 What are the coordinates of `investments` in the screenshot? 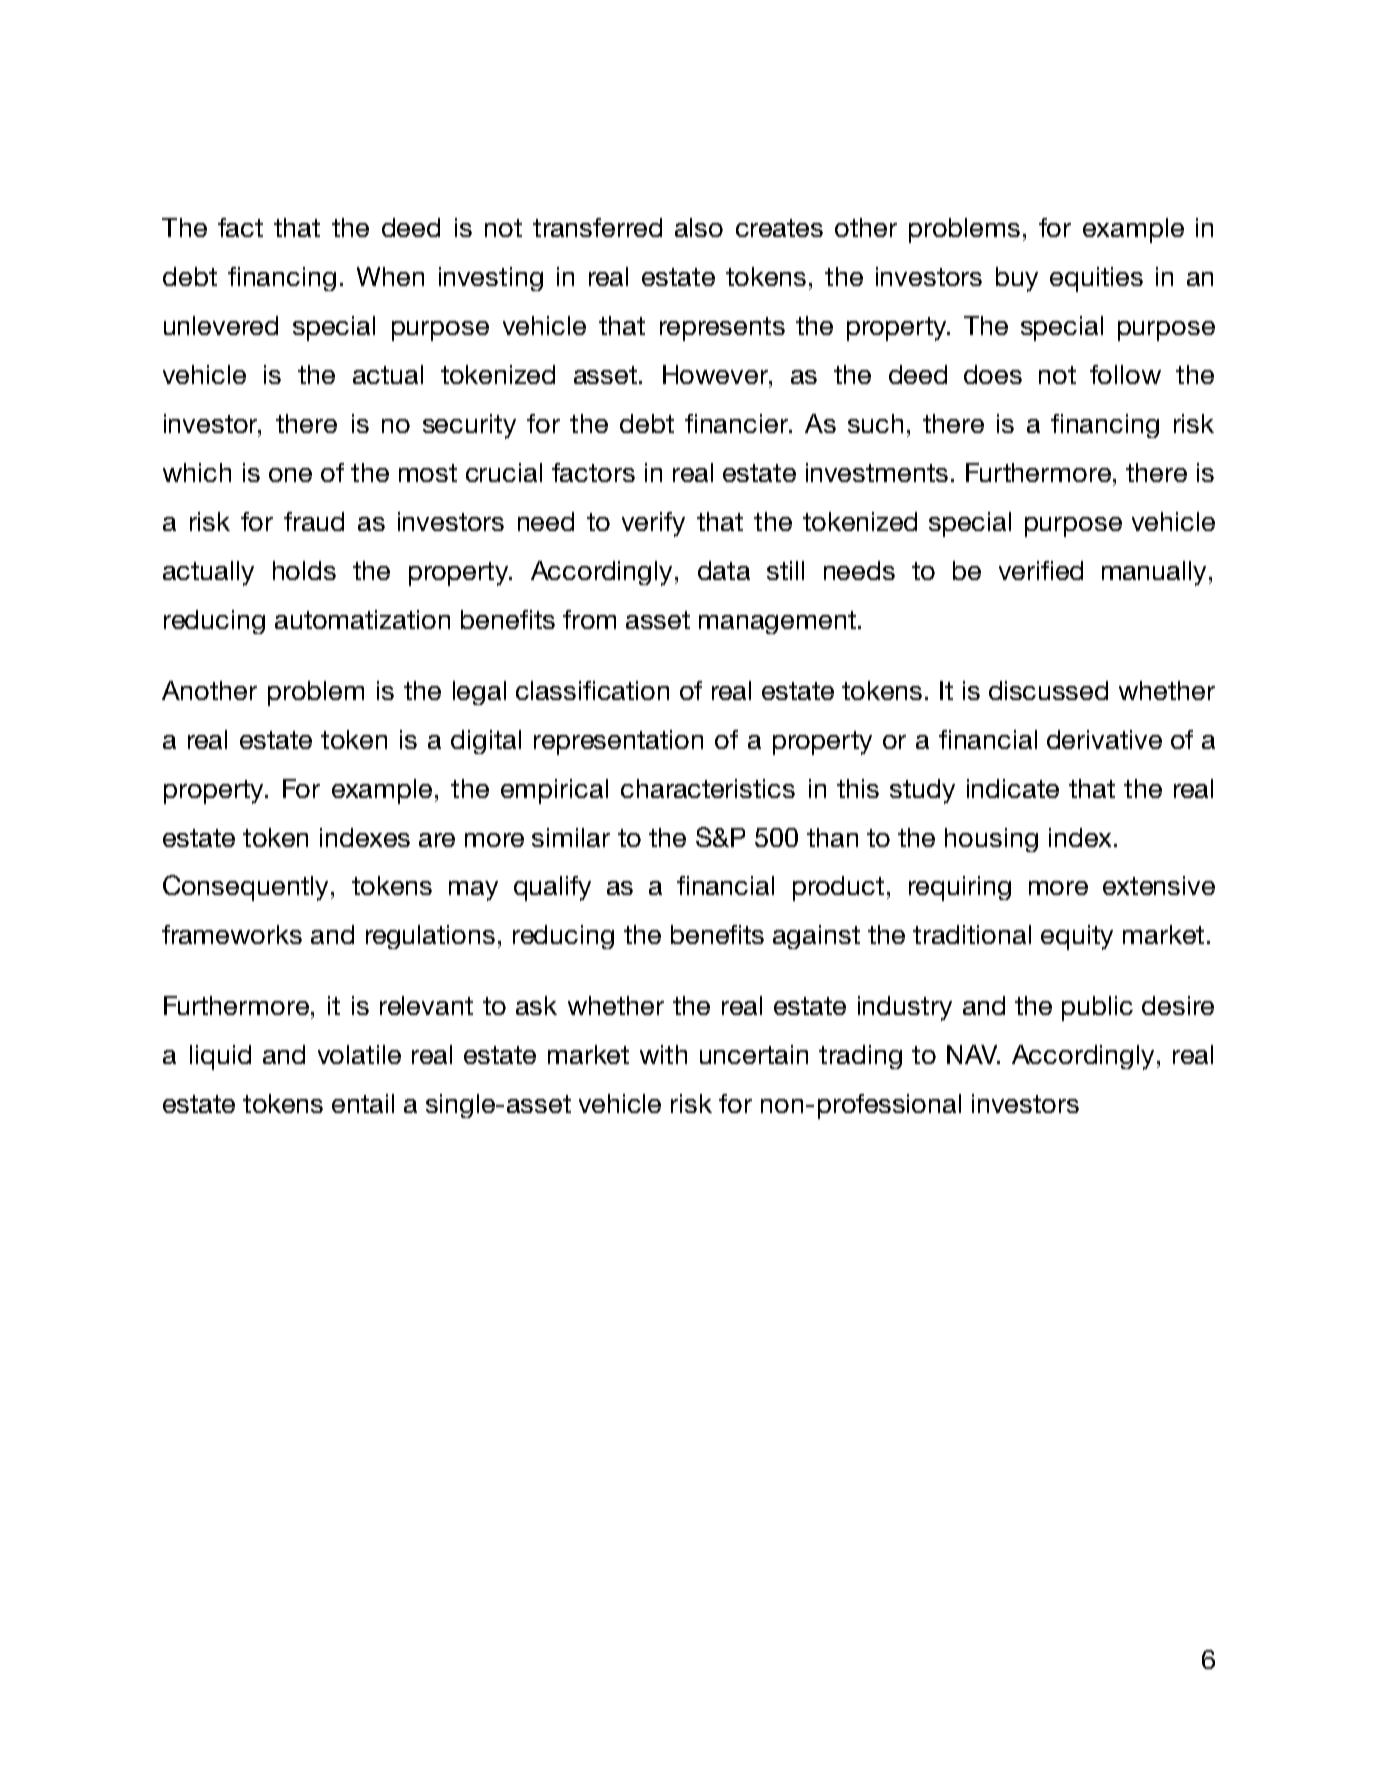 It's located at (877, 472).
